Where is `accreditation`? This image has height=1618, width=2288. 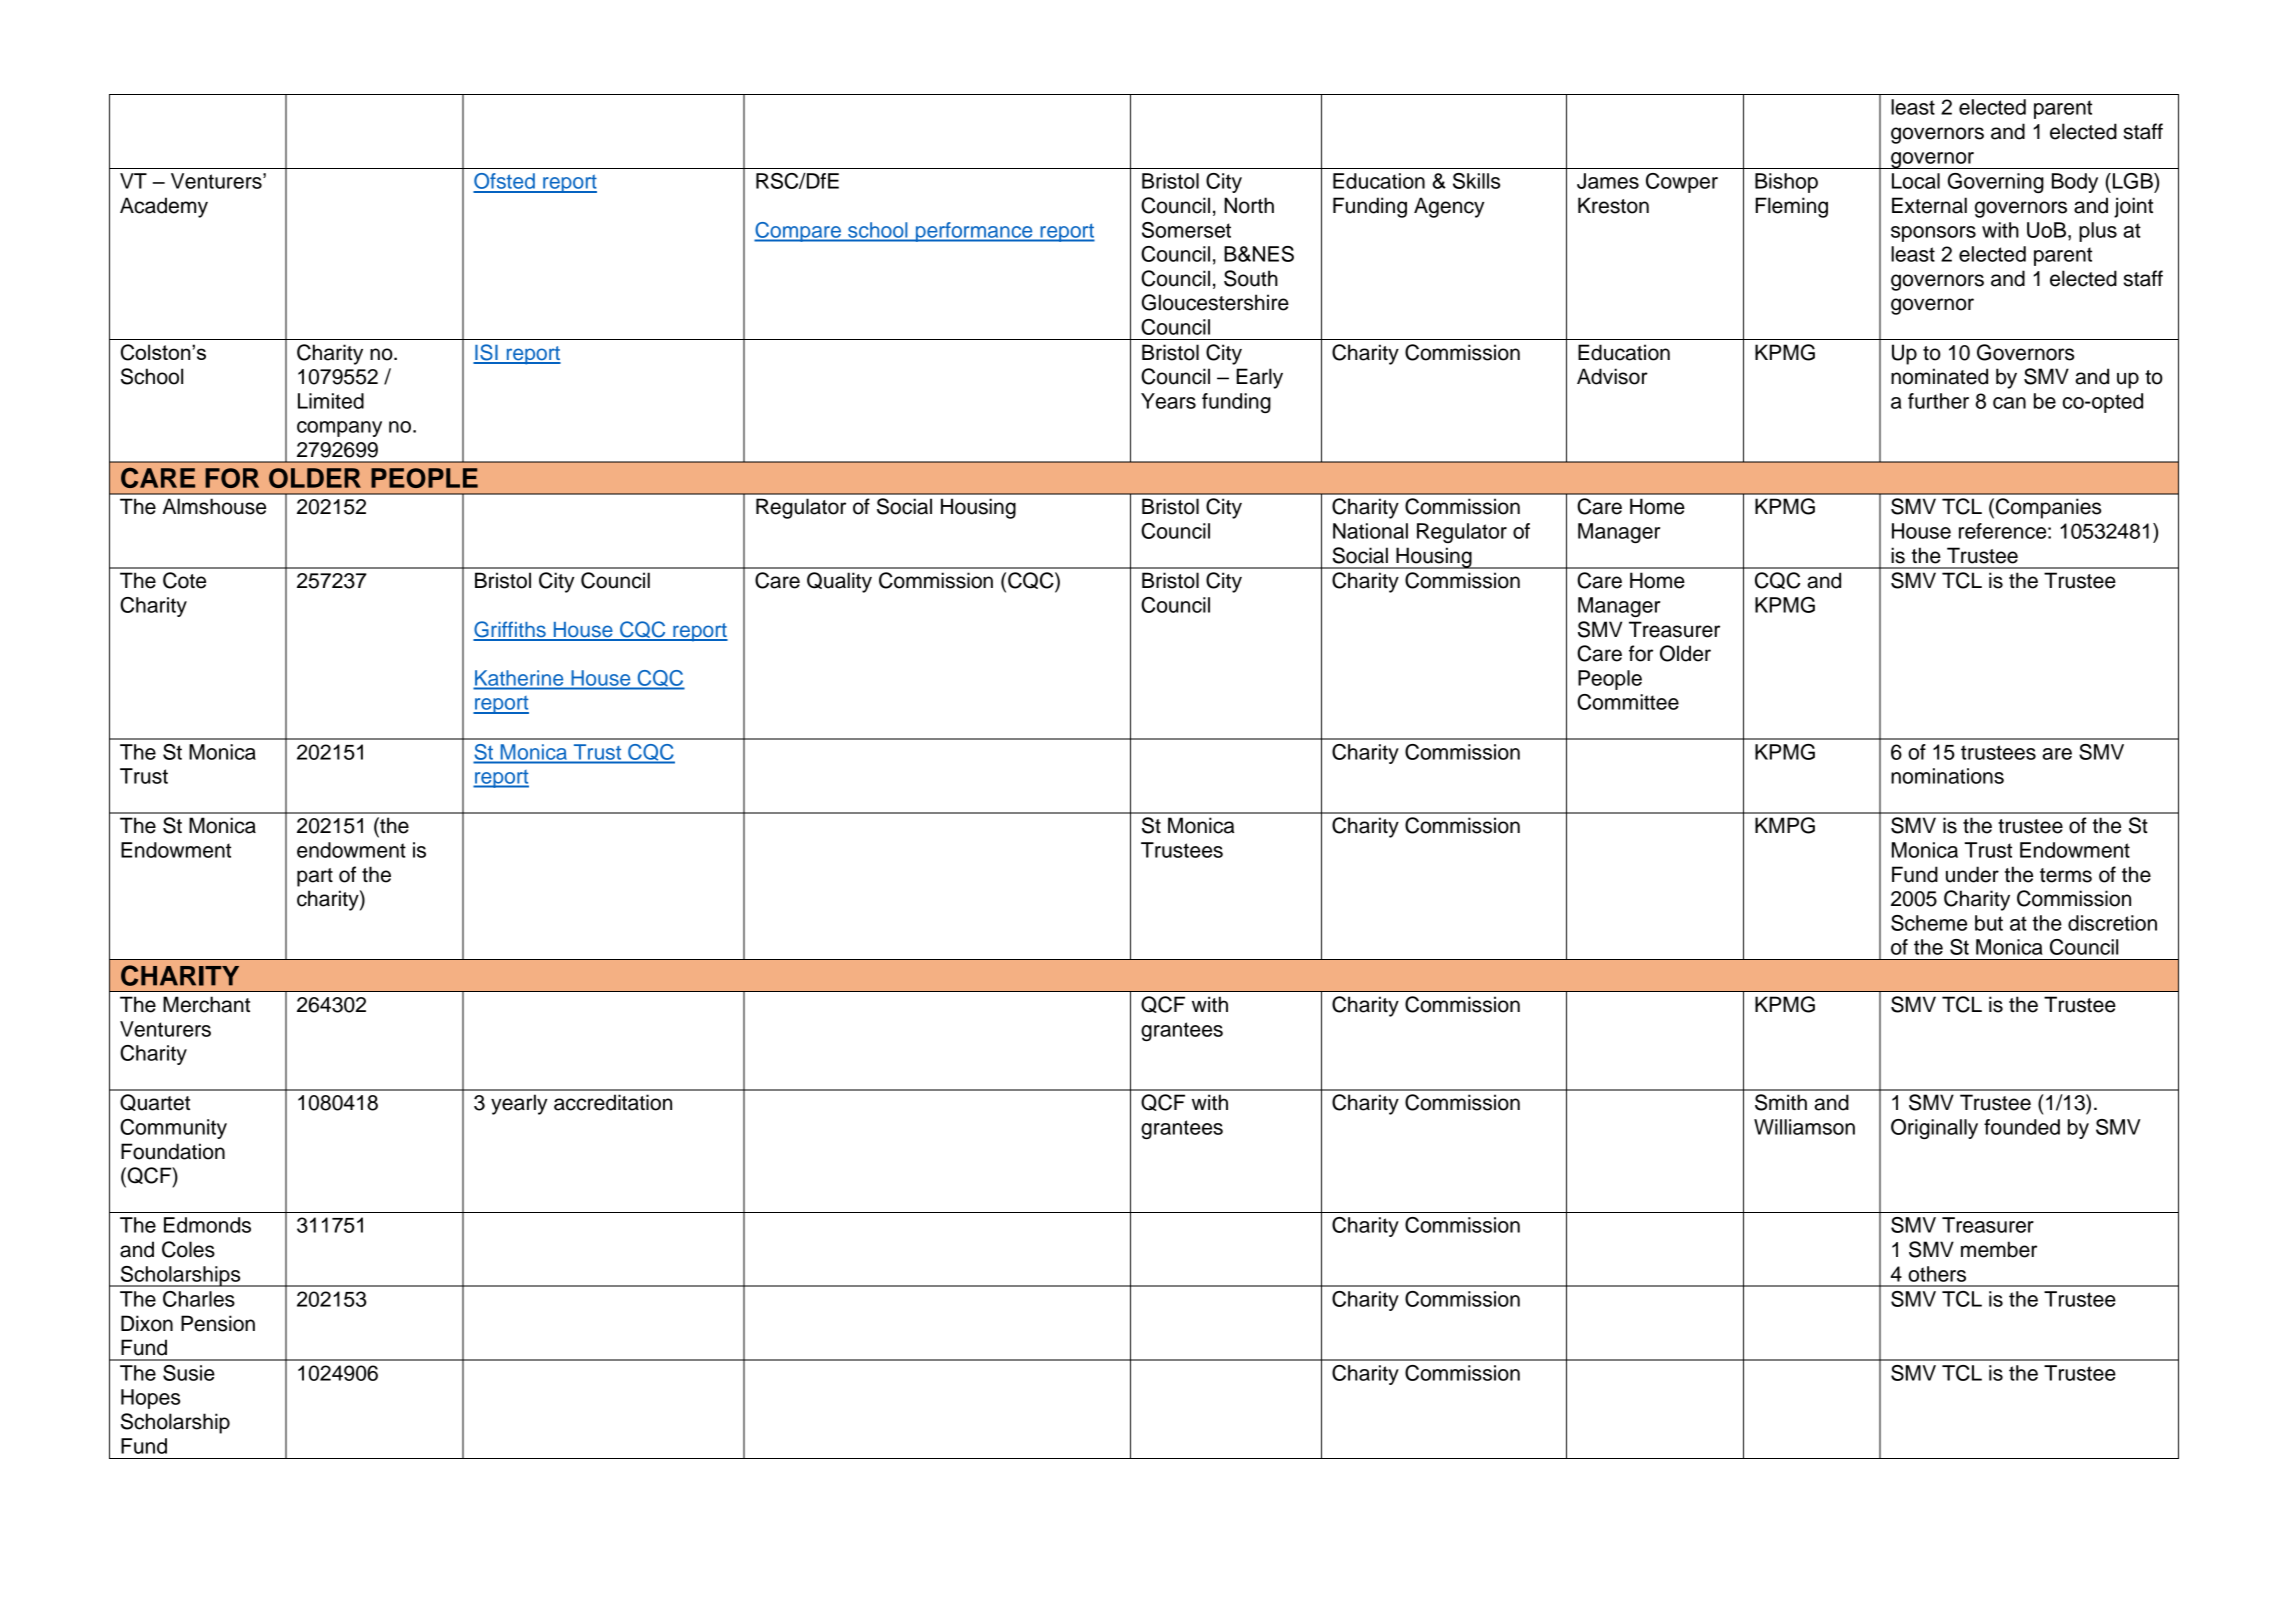
accreditation is located at coordinates (613, 1102).
